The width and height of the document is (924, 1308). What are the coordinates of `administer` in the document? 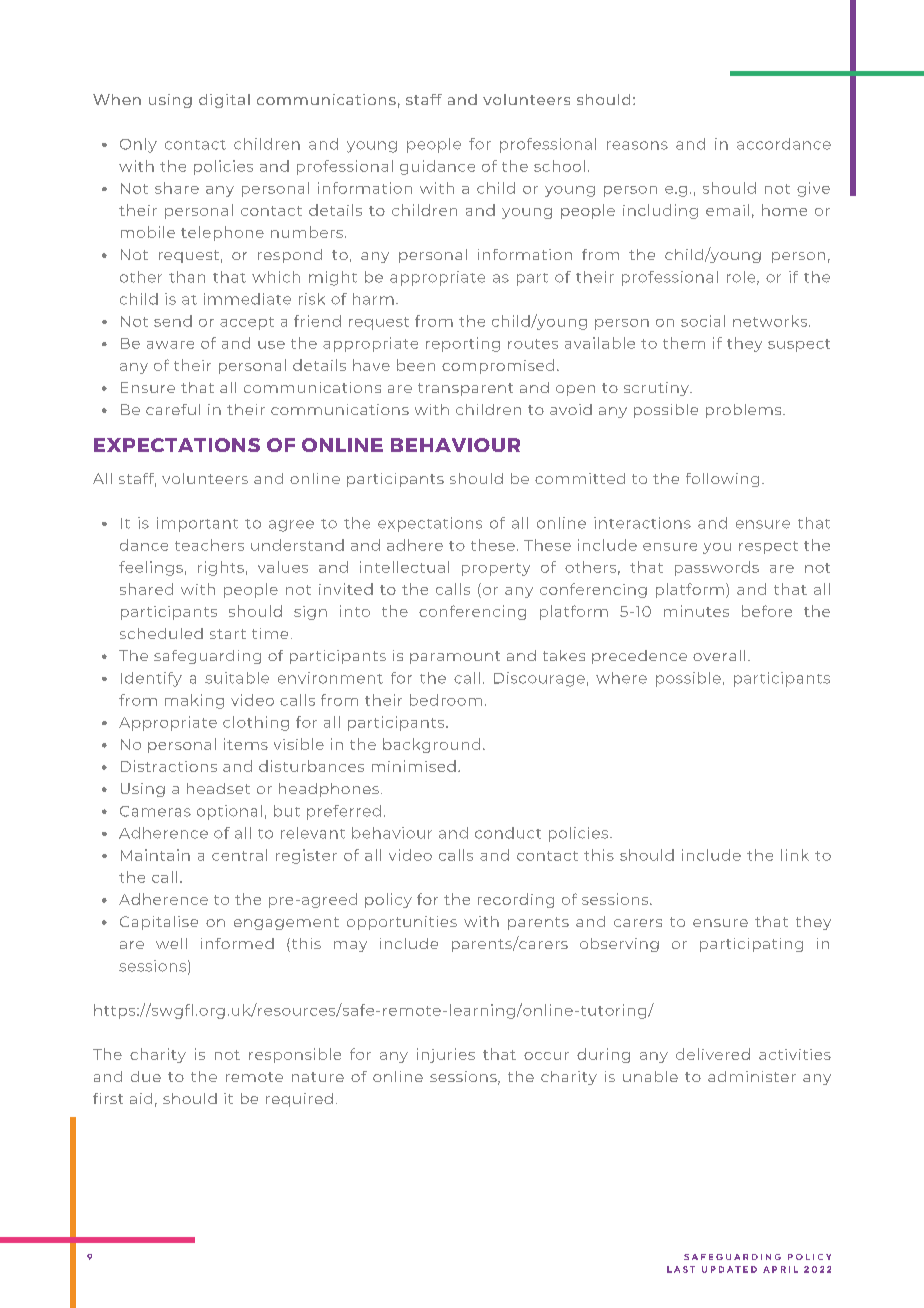 It's located at (752, 1076).
